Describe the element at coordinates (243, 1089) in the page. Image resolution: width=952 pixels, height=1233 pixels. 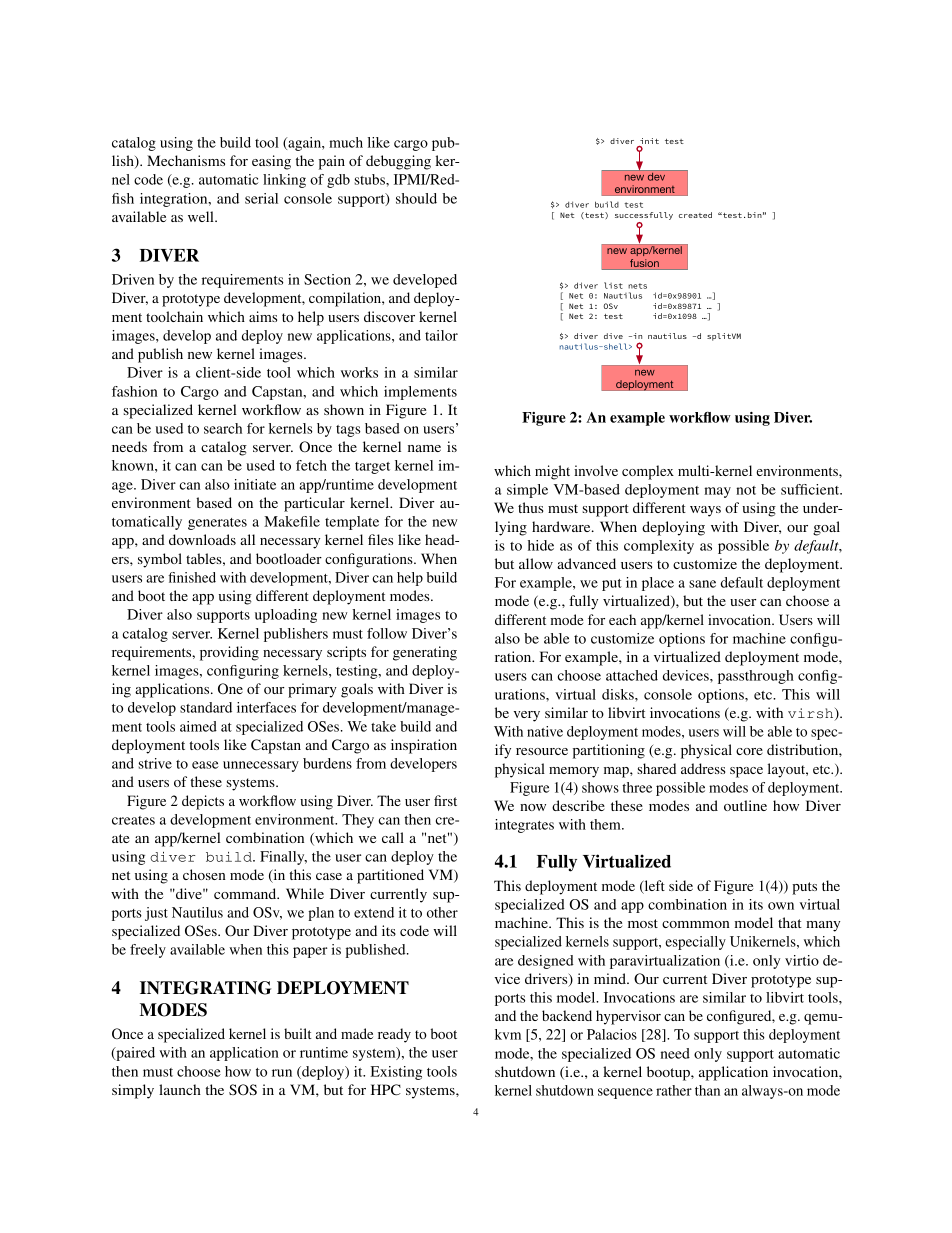
I see `SOS` at that location.
